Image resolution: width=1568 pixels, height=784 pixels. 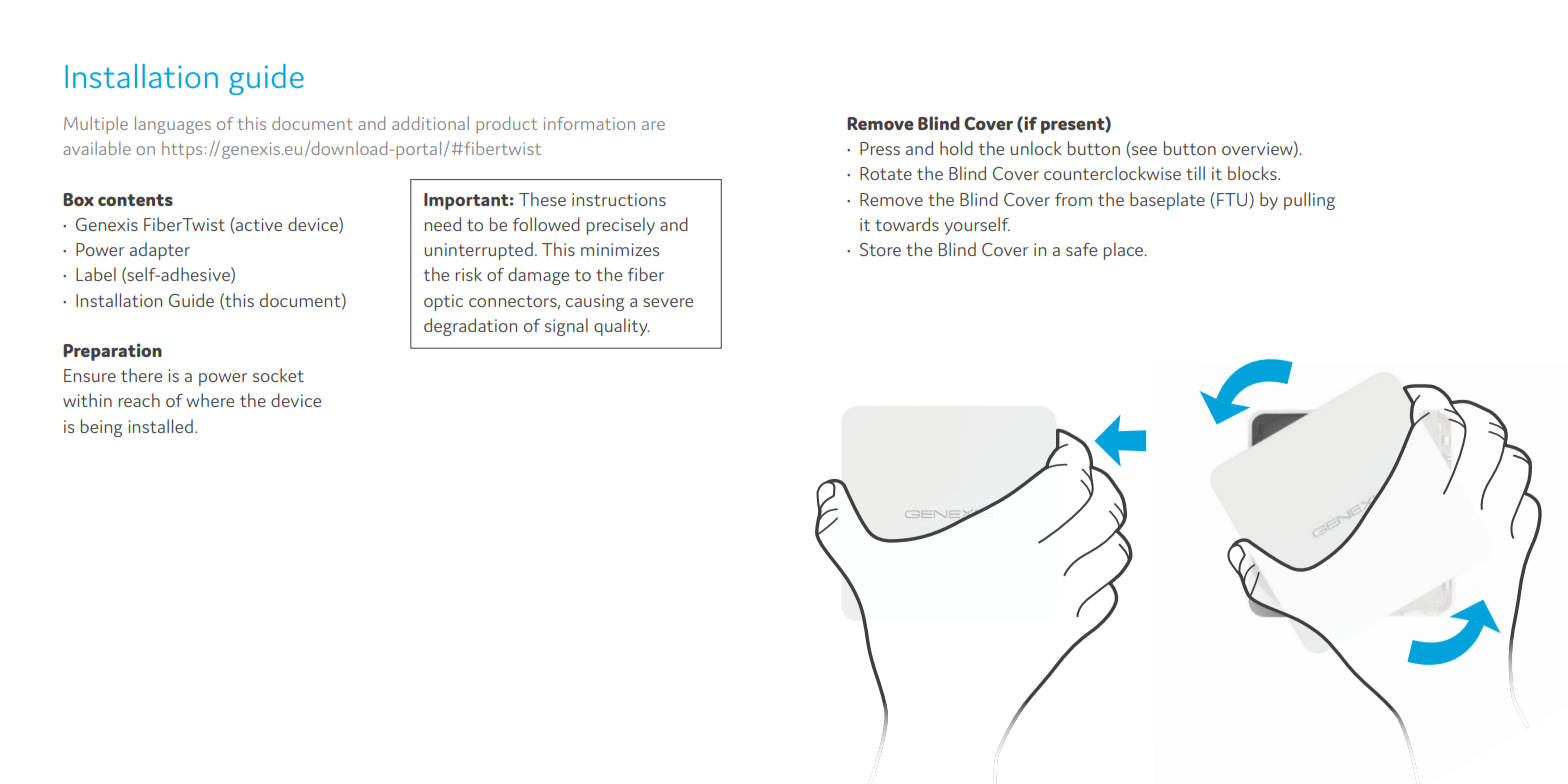 I want to click on where, so click(x=210, y=400).
